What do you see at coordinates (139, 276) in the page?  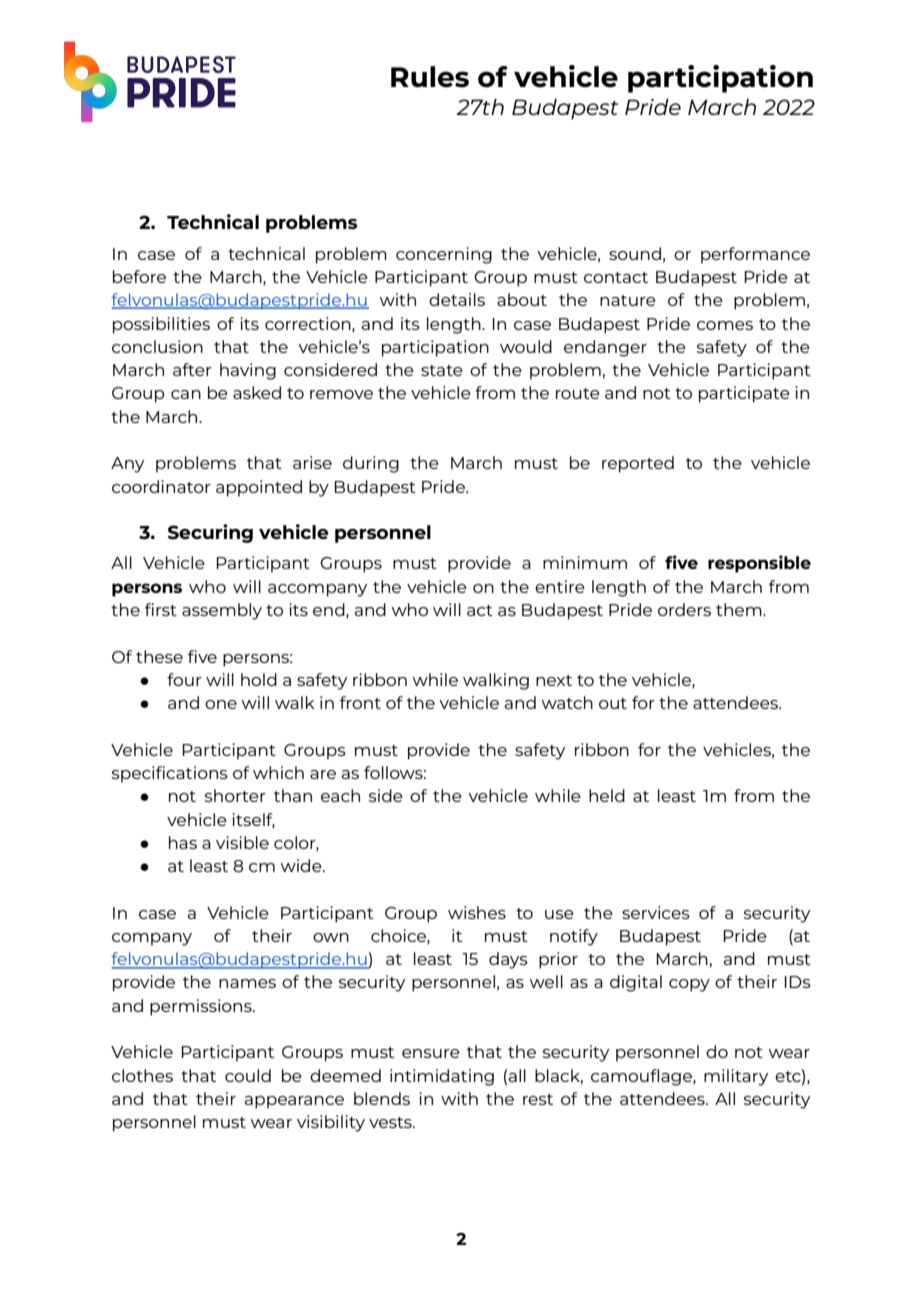 I see `before` at bounding box center [139, 276].
